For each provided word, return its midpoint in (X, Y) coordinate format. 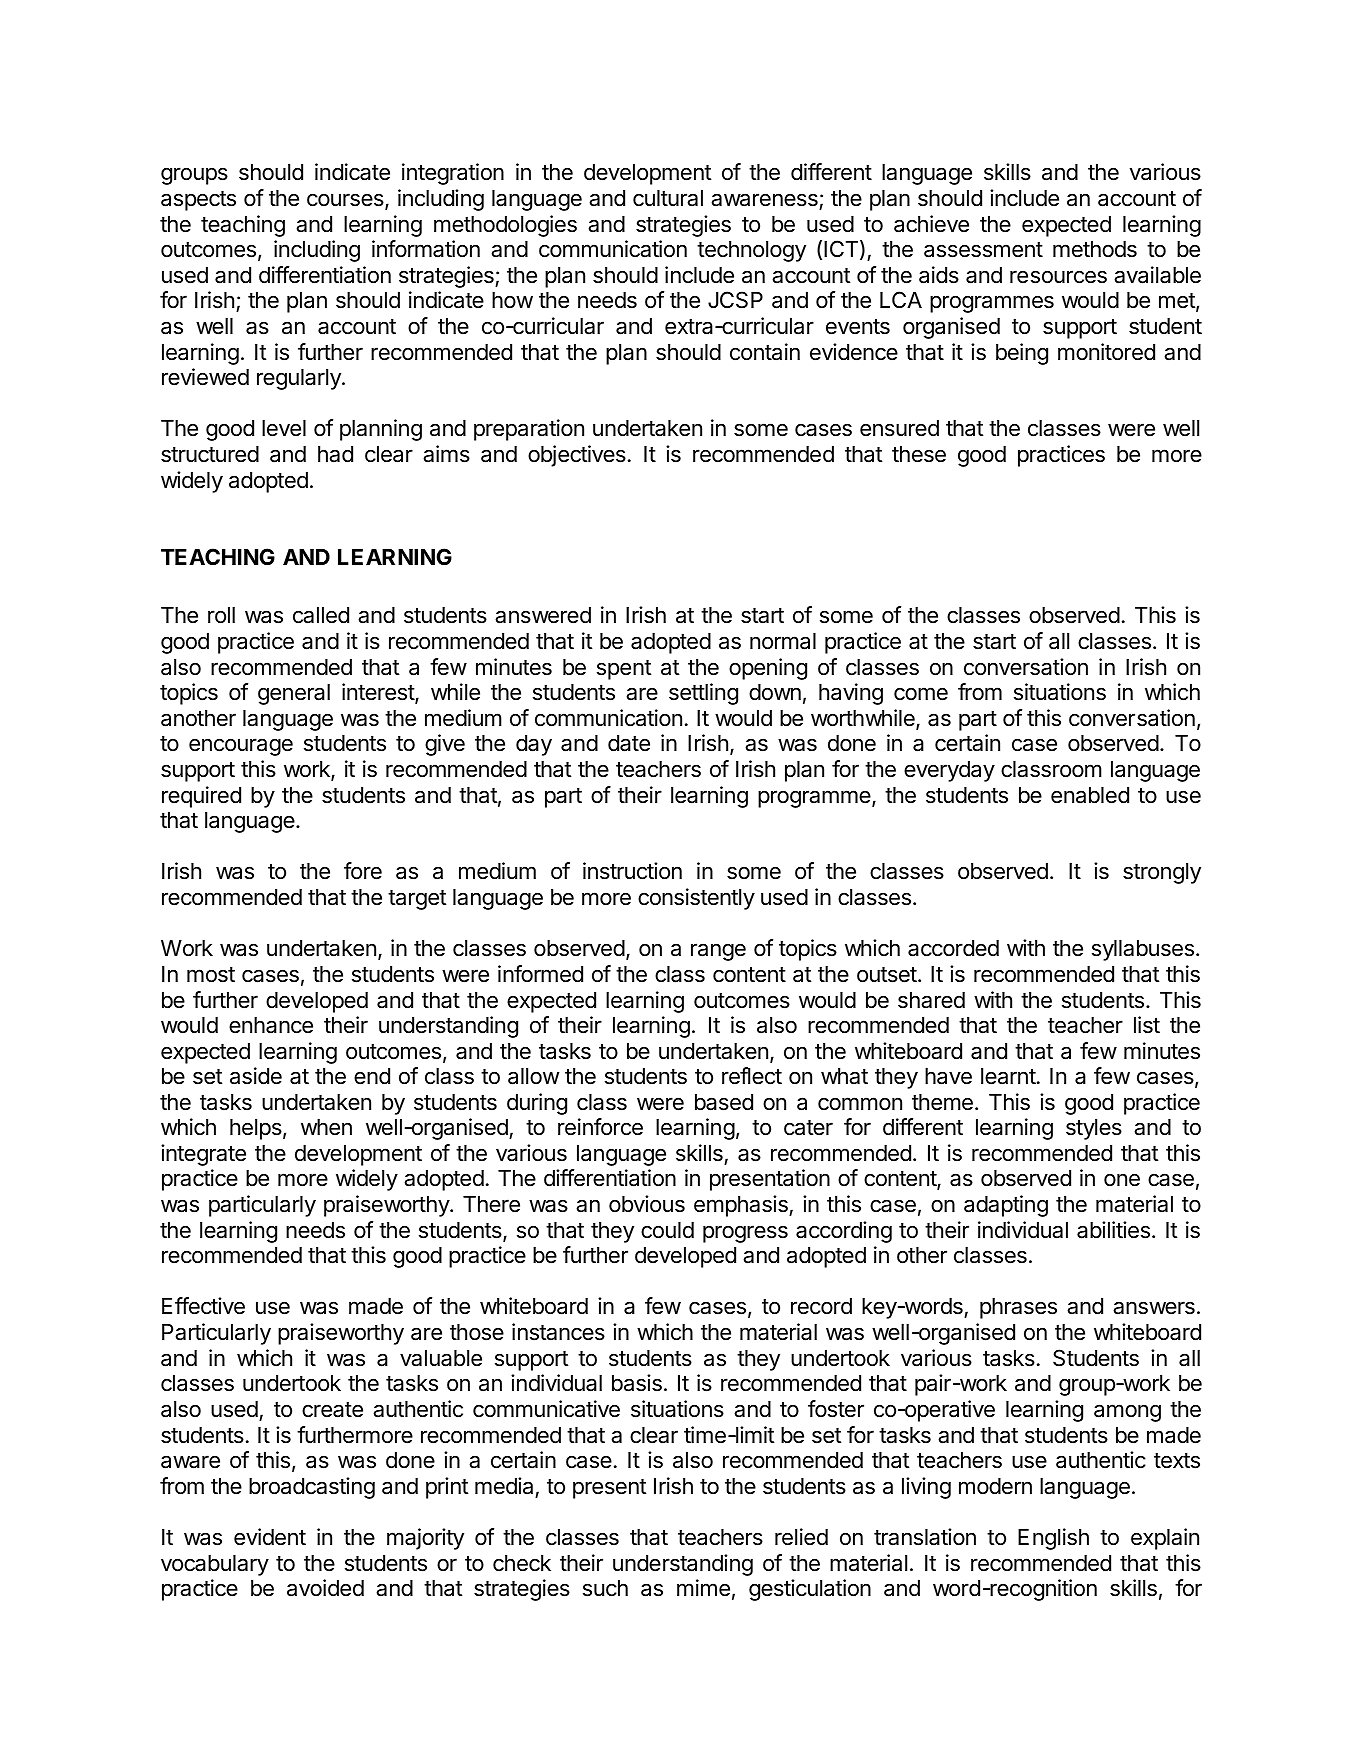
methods (1095, 249)
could (667, 1230)
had (335, 454)
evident (270, 1537)
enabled (1090, 795)
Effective (203, 1306)
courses (346, 201)
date (629, 743)
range (718, 952)
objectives (577, 456)
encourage (241, 747)
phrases (1018, 1308)
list (1147, 1025)
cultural (668, 198)
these (919, 454)
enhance (271, 1025)
